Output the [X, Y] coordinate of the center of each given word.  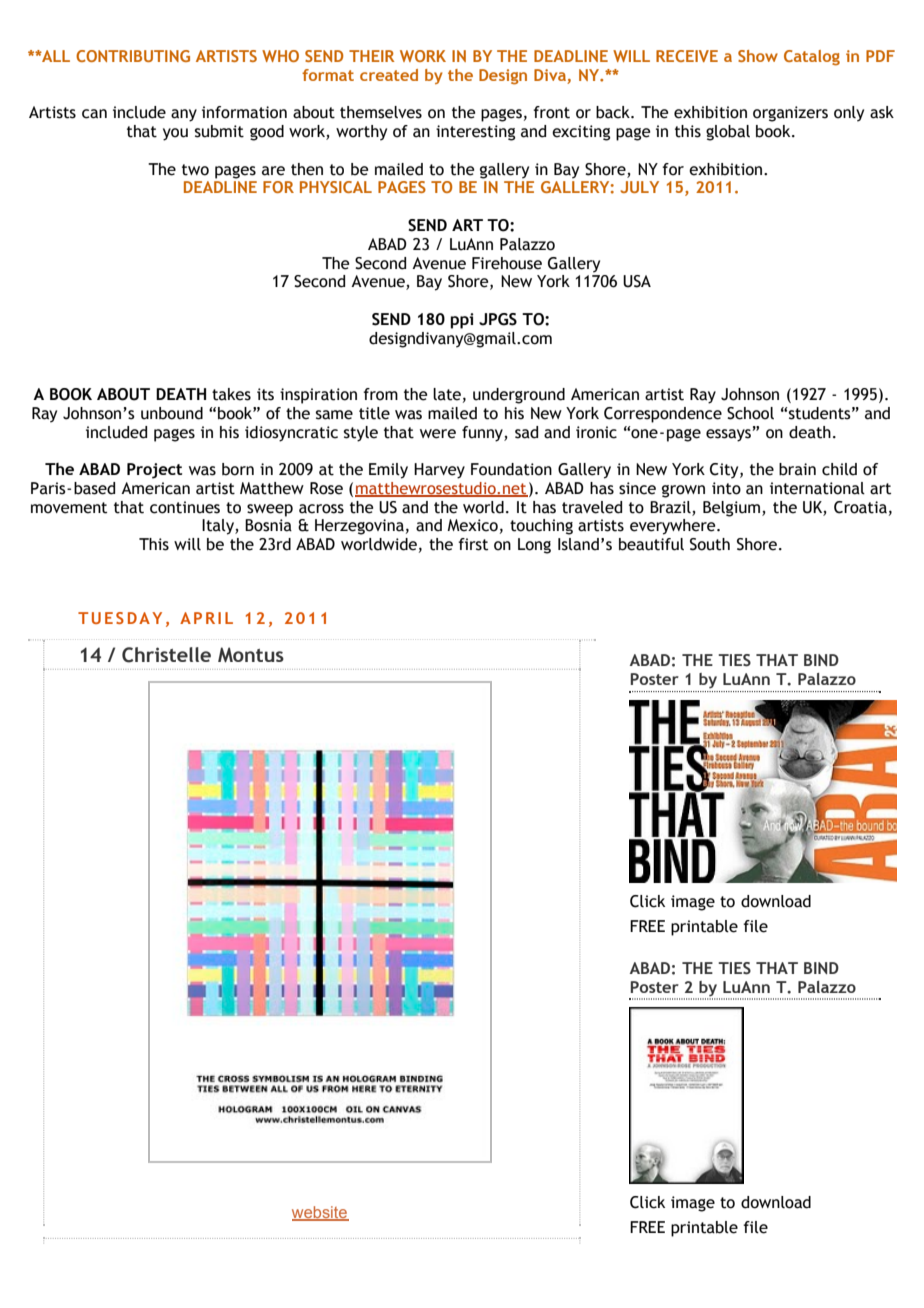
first [473, 544]
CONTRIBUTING [133, 56]
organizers [790, 114]
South [710, 544]
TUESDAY [120, 618]
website [320, 1213]
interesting [475, 133]
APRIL [206, 618]
